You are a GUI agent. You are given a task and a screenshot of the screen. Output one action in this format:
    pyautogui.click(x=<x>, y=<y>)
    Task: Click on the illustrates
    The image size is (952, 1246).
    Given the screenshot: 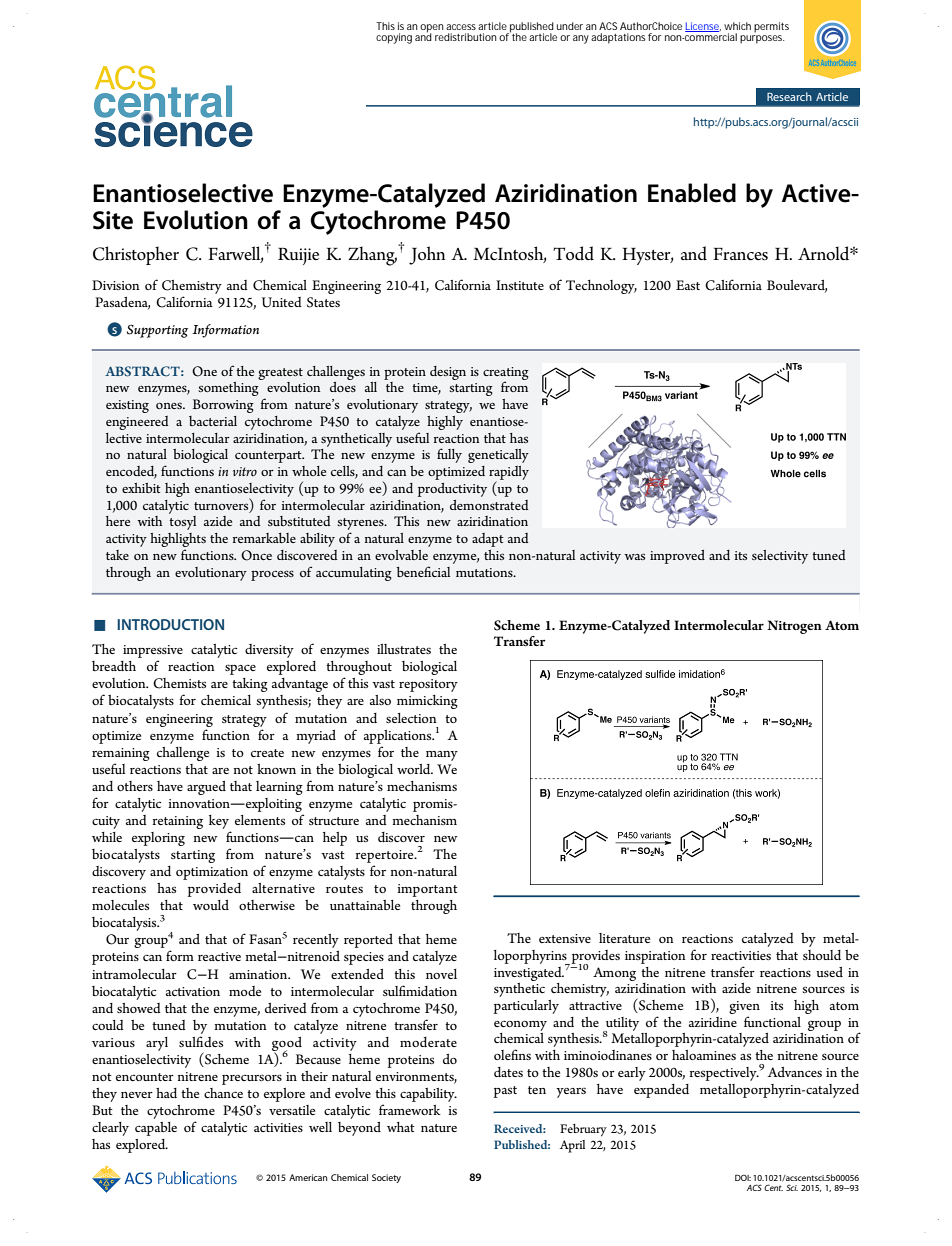 What is the action you would take?
    pyautogui.click(x=404, y=649)
